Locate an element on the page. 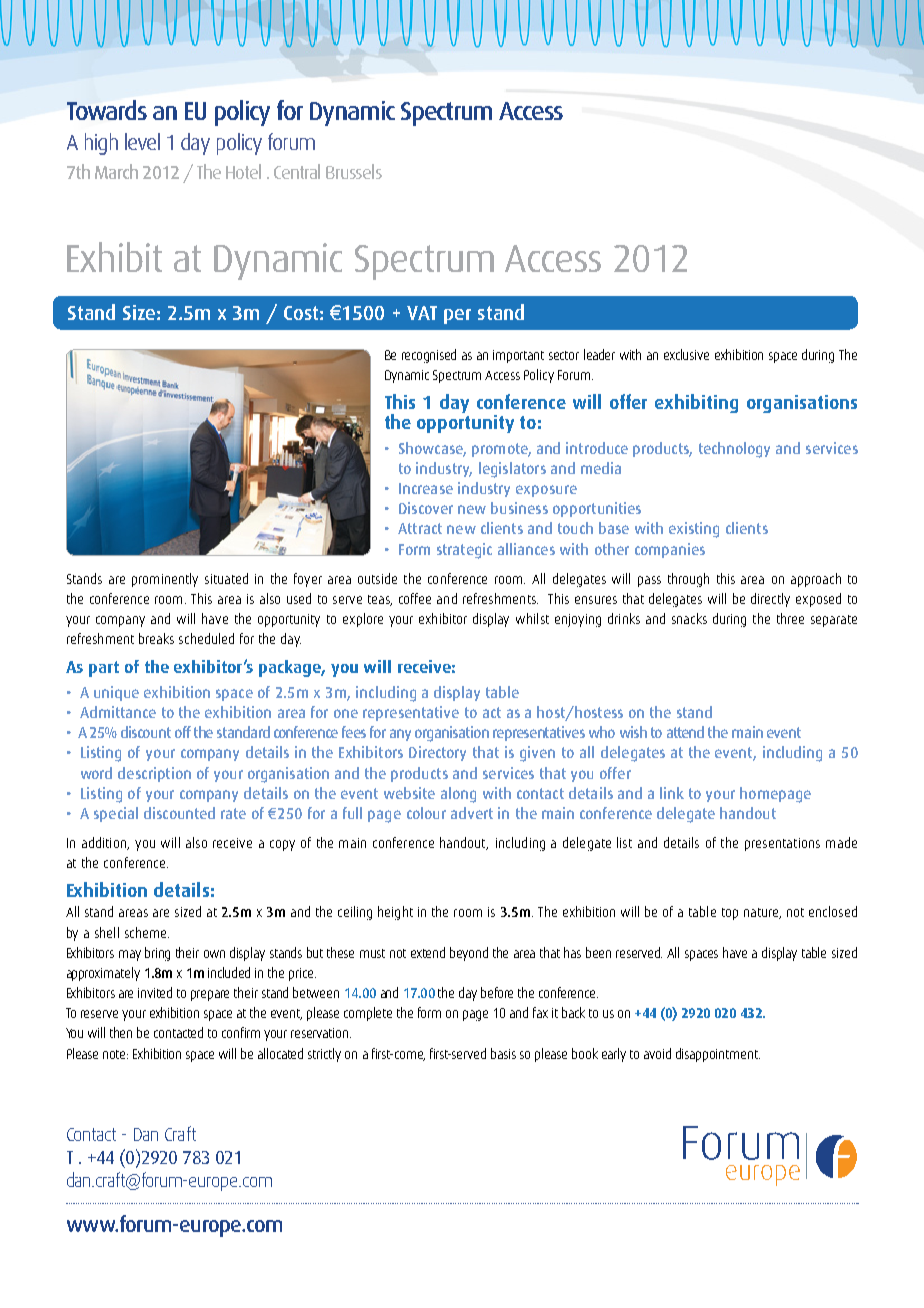 This document has width=924, height=1308. basis is located at coordinates (503, 1053).
